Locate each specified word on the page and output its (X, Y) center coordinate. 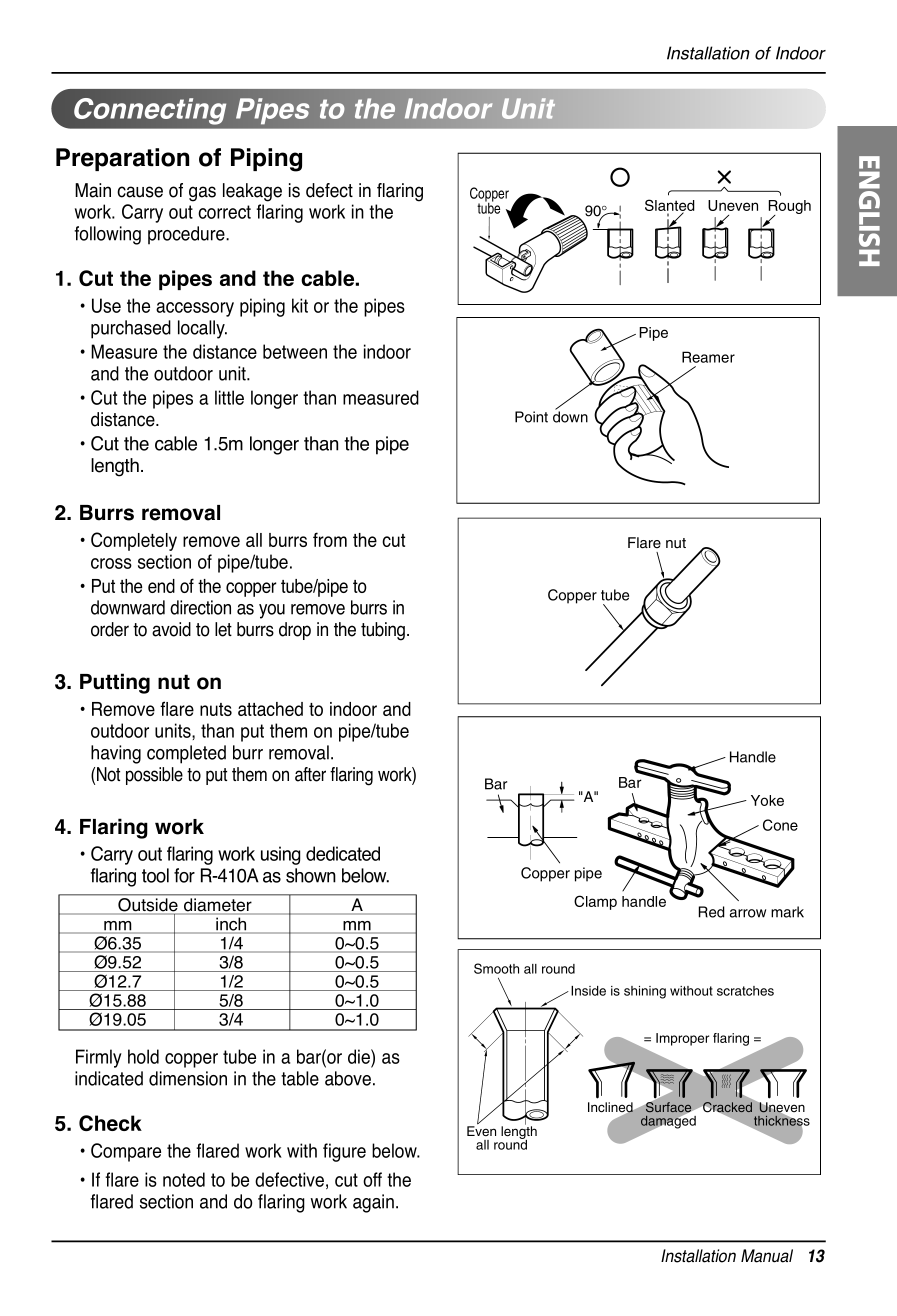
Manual (767, 1256)
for (184, 875)
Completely (134, 541)
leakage (252, 192)
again (373, 1203)
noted (184, 1179)
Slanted (670, 206)
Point (531, 417)
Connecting (150, 111)
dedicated (343, 853)
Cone (780, 825)
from (330, 539)
